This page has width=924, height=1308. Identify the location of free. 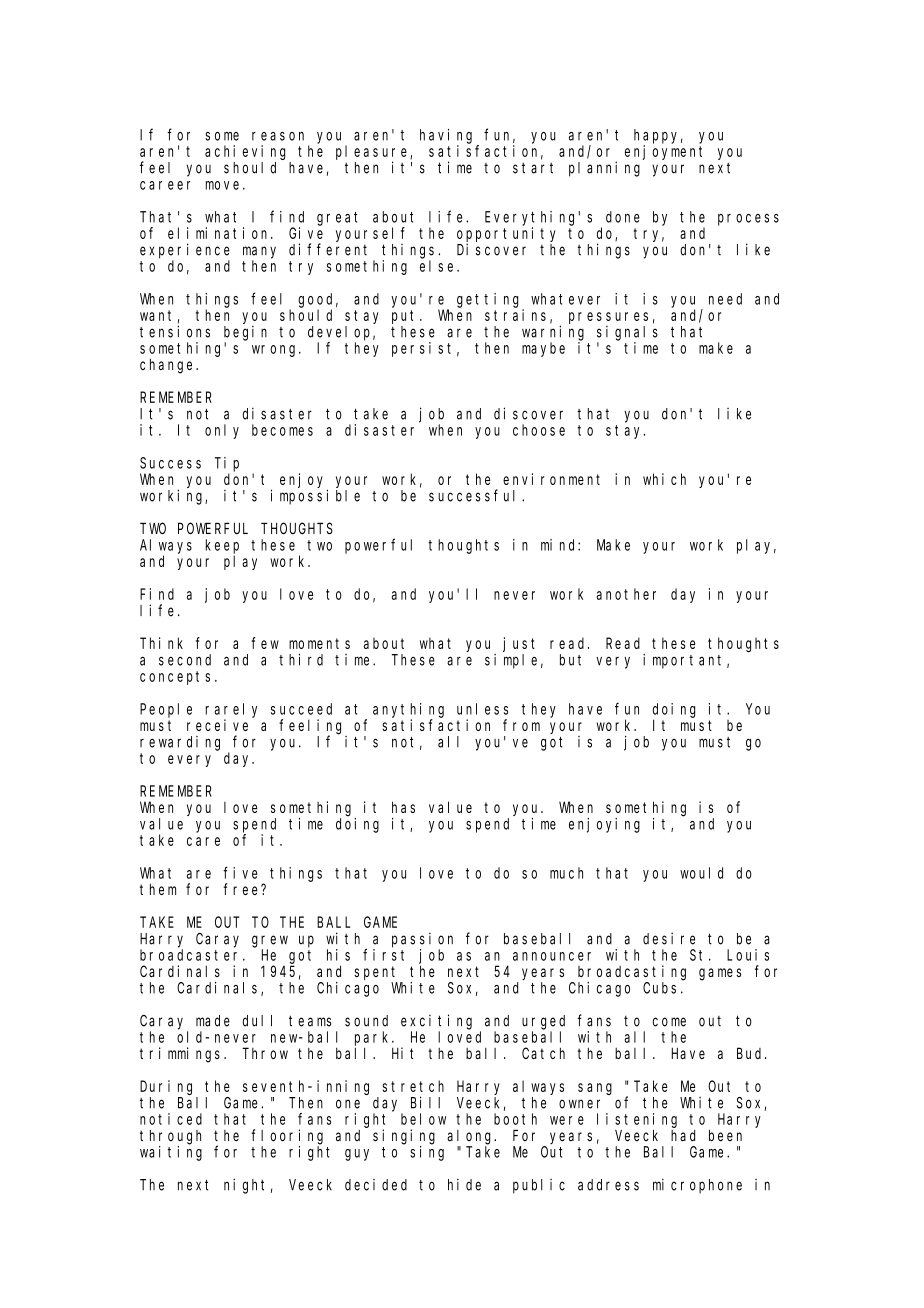
(242, 889).
